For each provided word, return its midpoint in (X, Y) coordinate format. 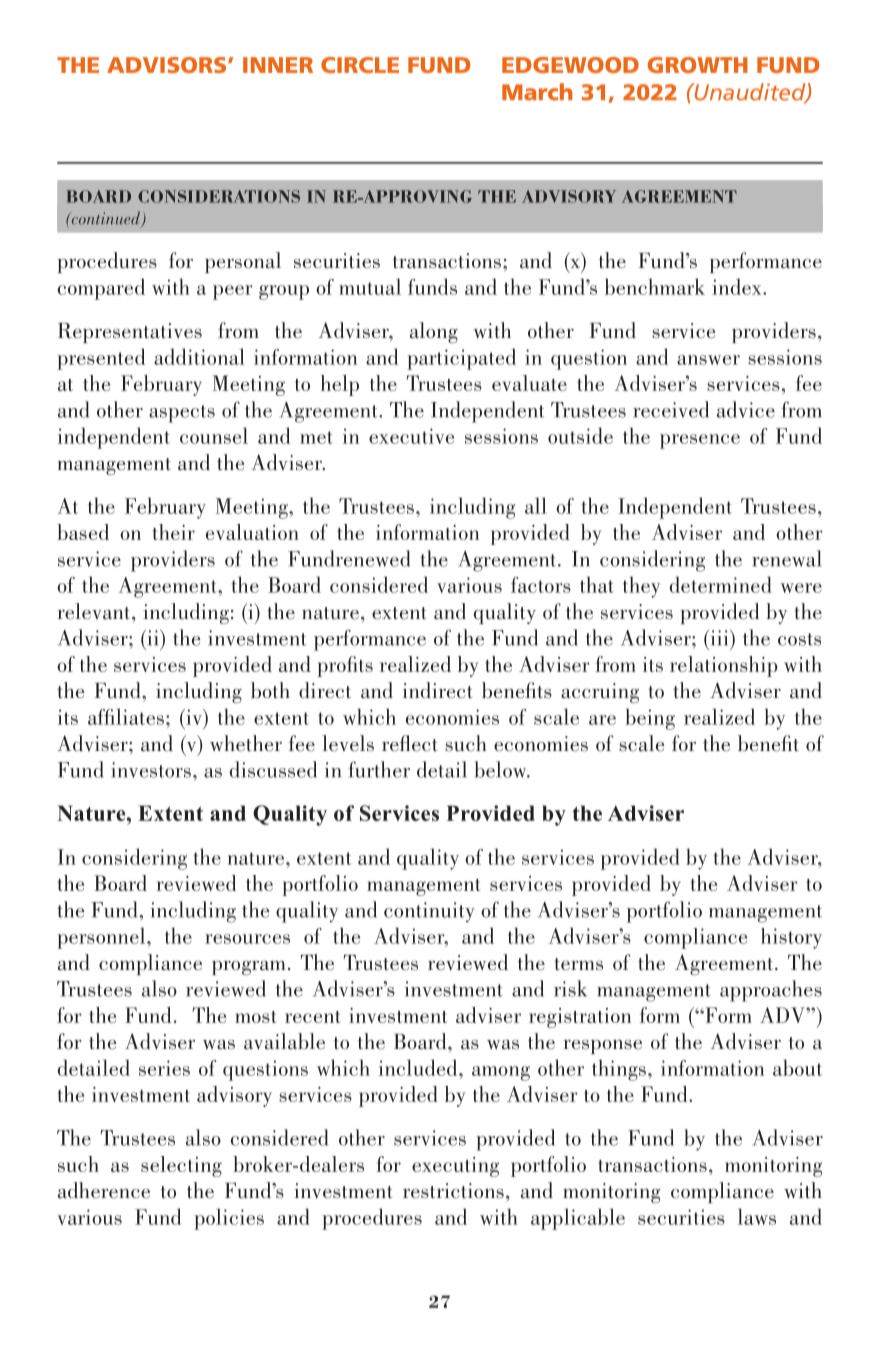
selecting (181, 1166)
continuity (429, 912)
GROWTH (698, 65)
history (791, 938)
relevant (95, 611)
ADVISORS (166, 65)
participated (461, 359)
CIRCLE (360, 65)
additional (199, 356)
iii (719, 638)
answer (708, 360)
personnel (102, 938)
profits (345, 666)
